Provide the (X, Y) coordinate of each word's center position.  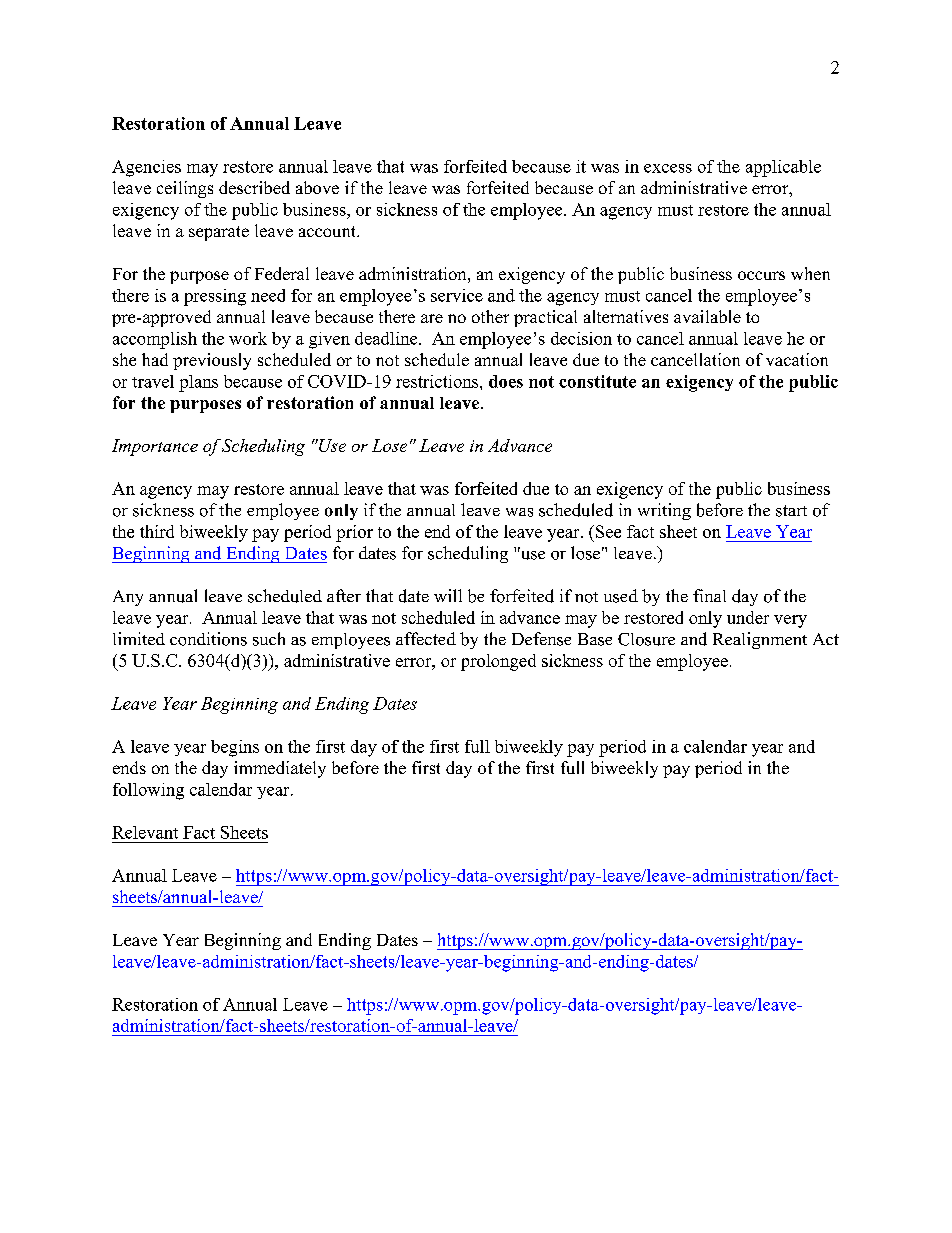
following (148, 791)
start (791, 511)
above (317, 187)
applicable (783, 168)
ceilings (185, 189)
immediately (280, 769)
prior (354, 533)
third (157, 531)
